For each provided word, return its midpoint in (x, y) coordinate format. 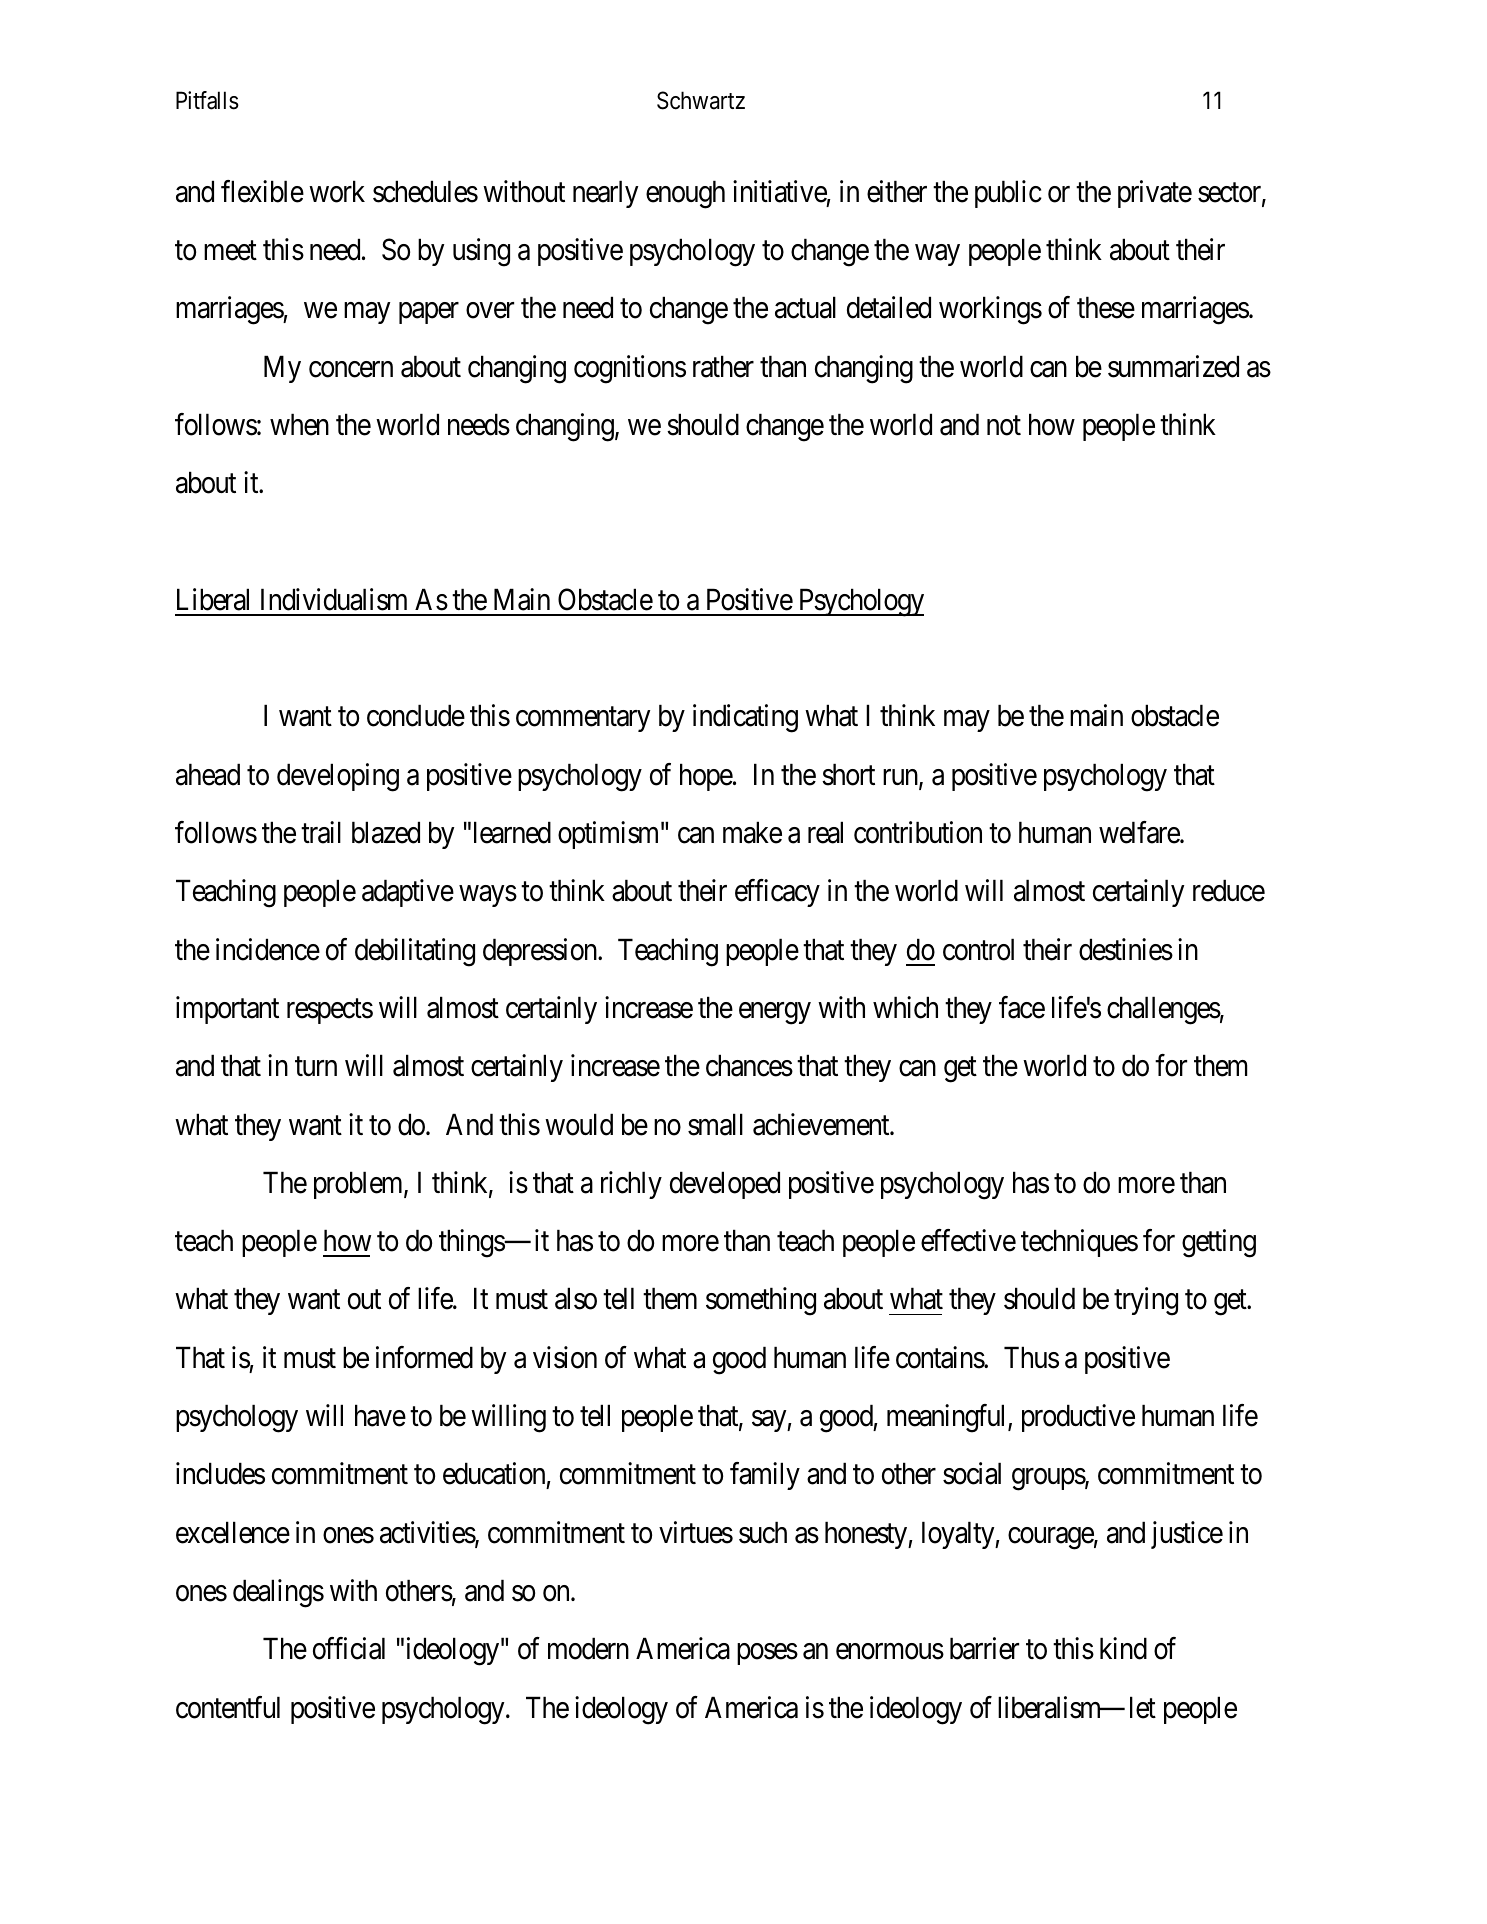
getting (1219, 1243)
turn (316, 1066)
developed (725, 1185)
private (1155, 194)
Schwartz (701, 100)
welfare (1140, 832)
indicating (745, 719)
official (349, 1648)
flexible (262, 191)
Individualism (334, 599)
